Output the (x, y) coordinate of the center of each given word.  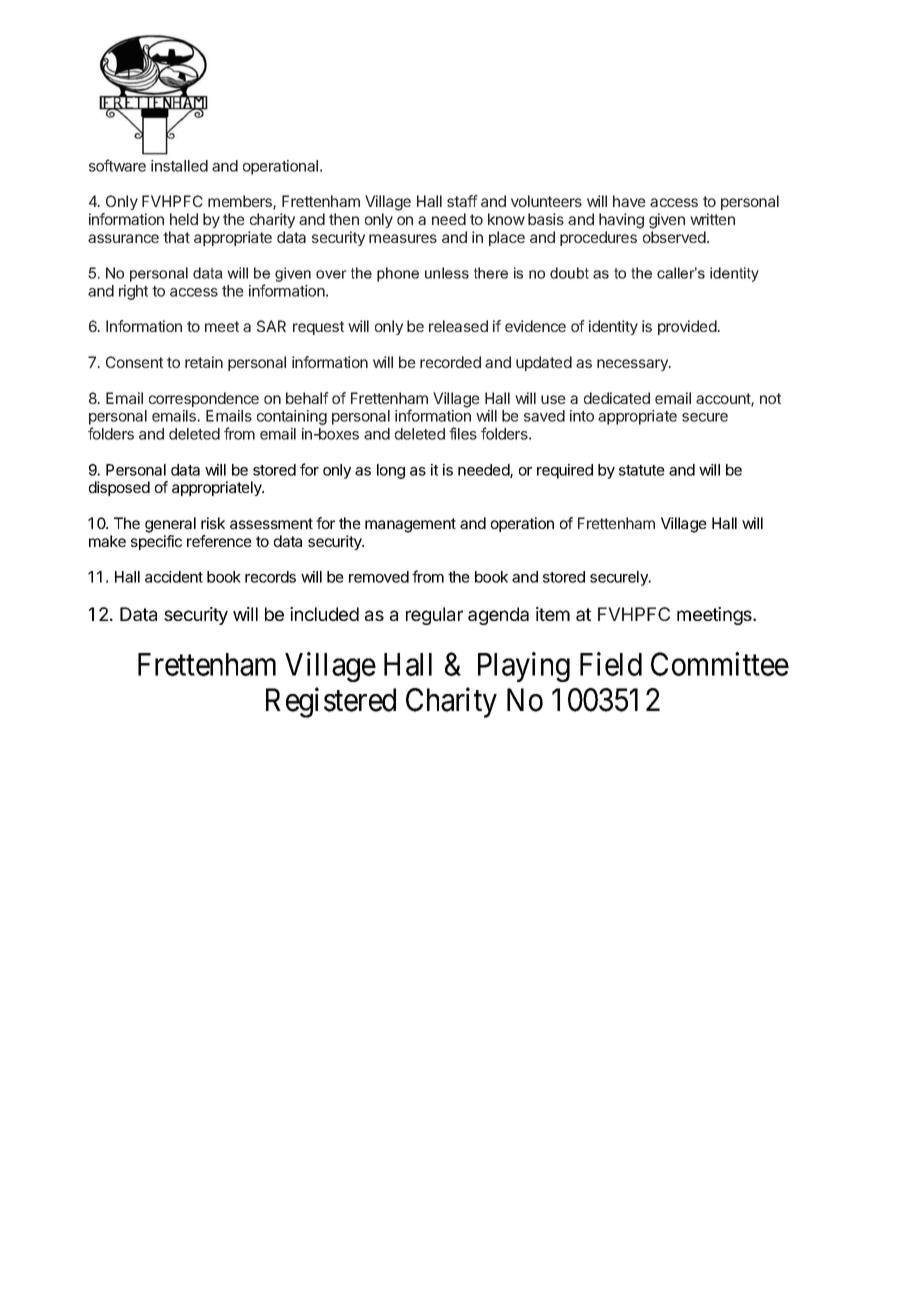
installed (179, 166)
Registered (331, 703)
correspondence (204, 399)
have (629, 201)
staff (462, 201)
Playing (524, 667)
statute (642, 470)
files (463, 433)
